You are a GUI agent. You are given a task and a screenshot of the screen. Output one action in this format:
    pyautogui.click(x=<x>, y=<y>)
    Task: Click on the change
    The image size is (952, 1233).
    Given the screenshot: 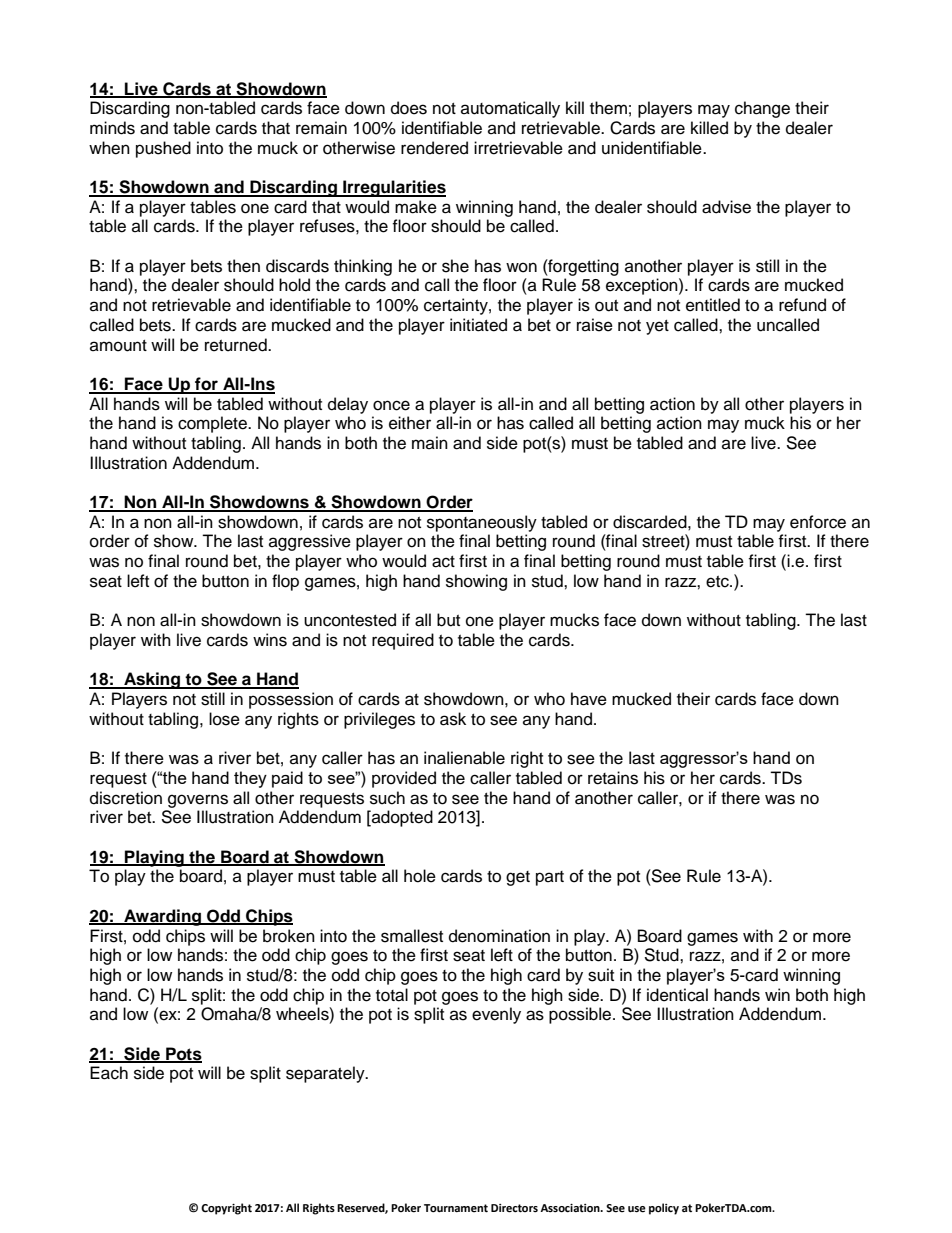 What is the action you would take?
    pyautogui.click(x=762, y=109)
